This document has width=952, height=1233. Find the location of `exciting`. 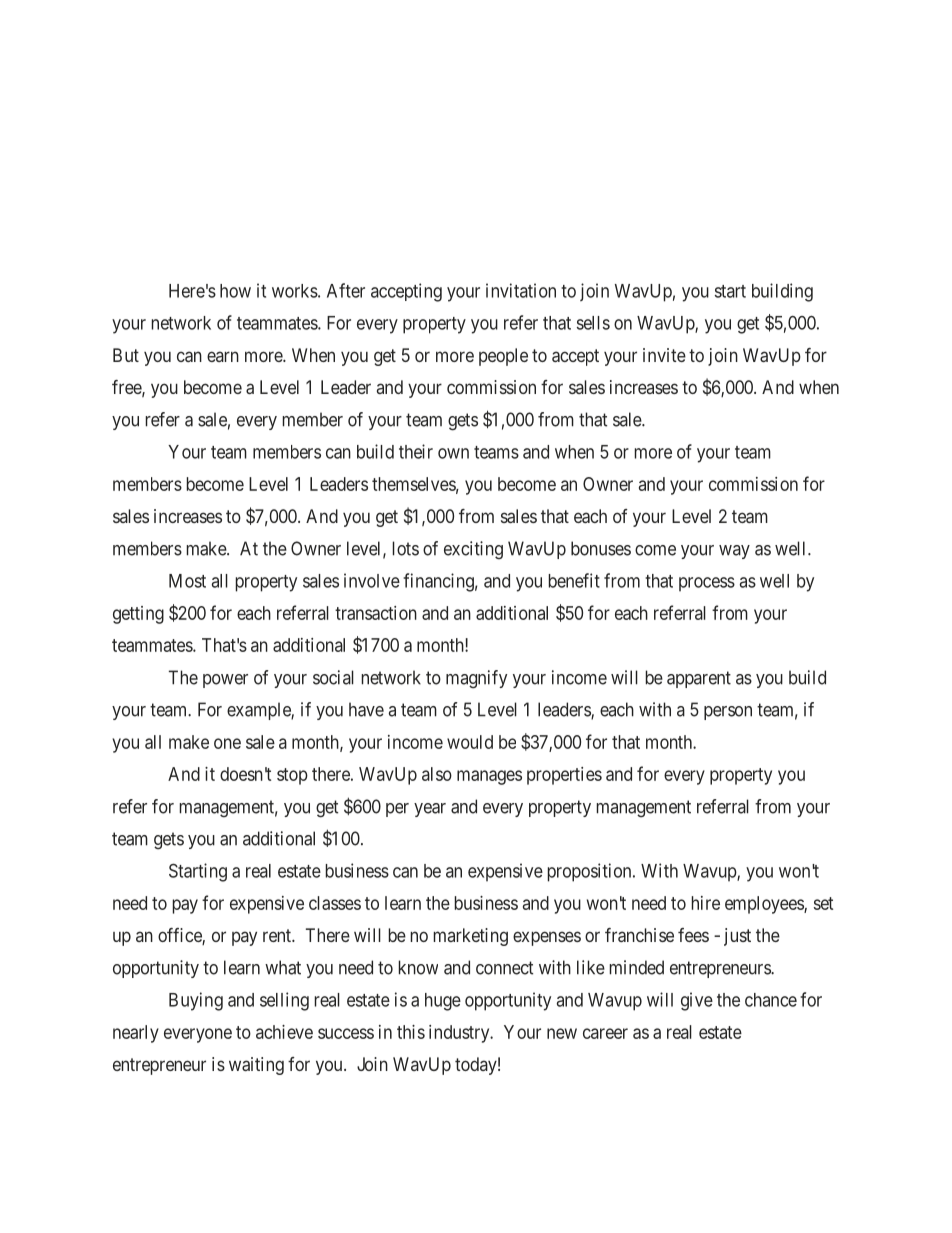

exciting is located at coordinates (473, 550).
